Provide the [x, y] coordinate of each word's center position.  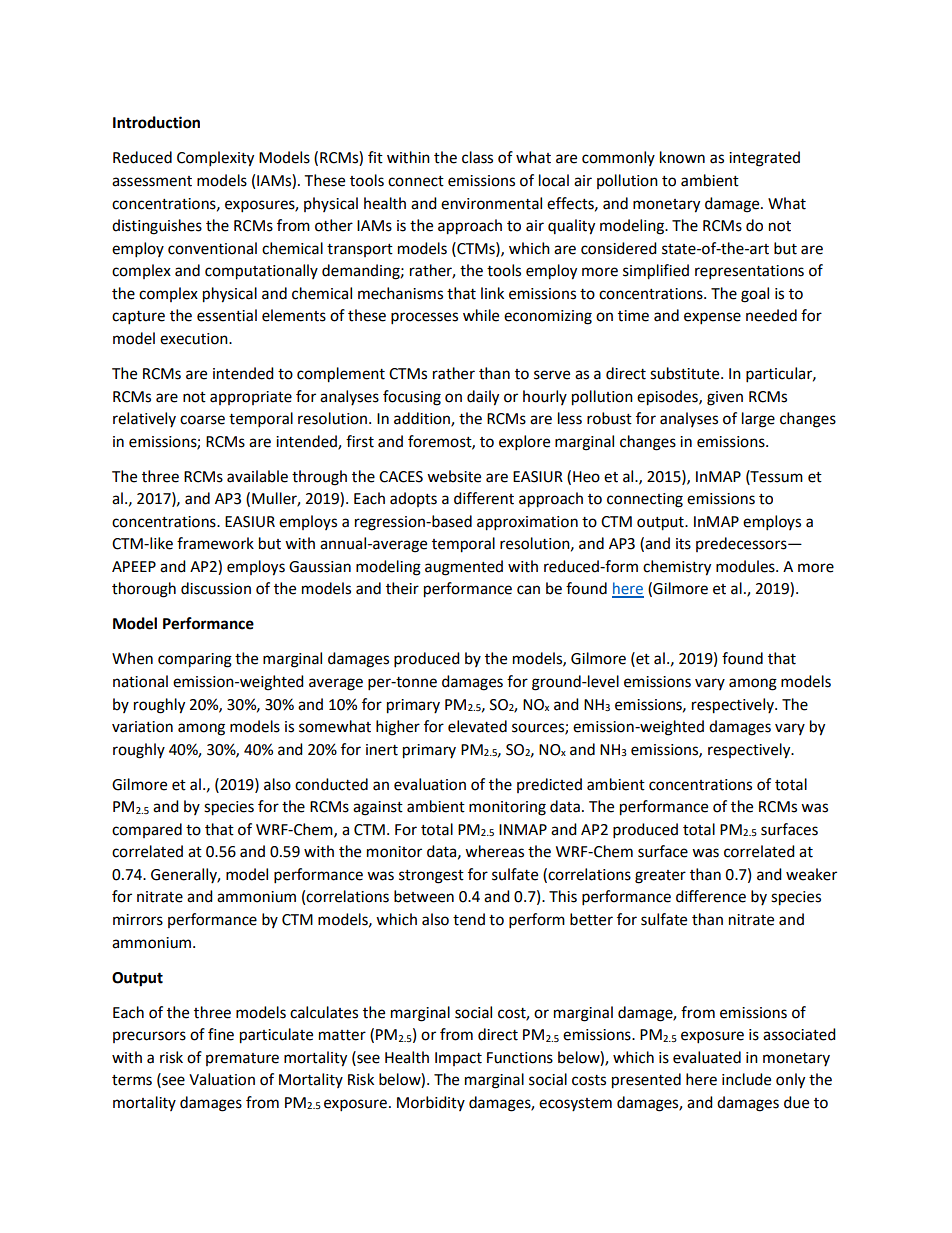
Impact [458, 1059]
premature [242, 1059]
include [746, 1079]
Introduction [156, 122]
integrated [764, 159]
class [477, 157]
